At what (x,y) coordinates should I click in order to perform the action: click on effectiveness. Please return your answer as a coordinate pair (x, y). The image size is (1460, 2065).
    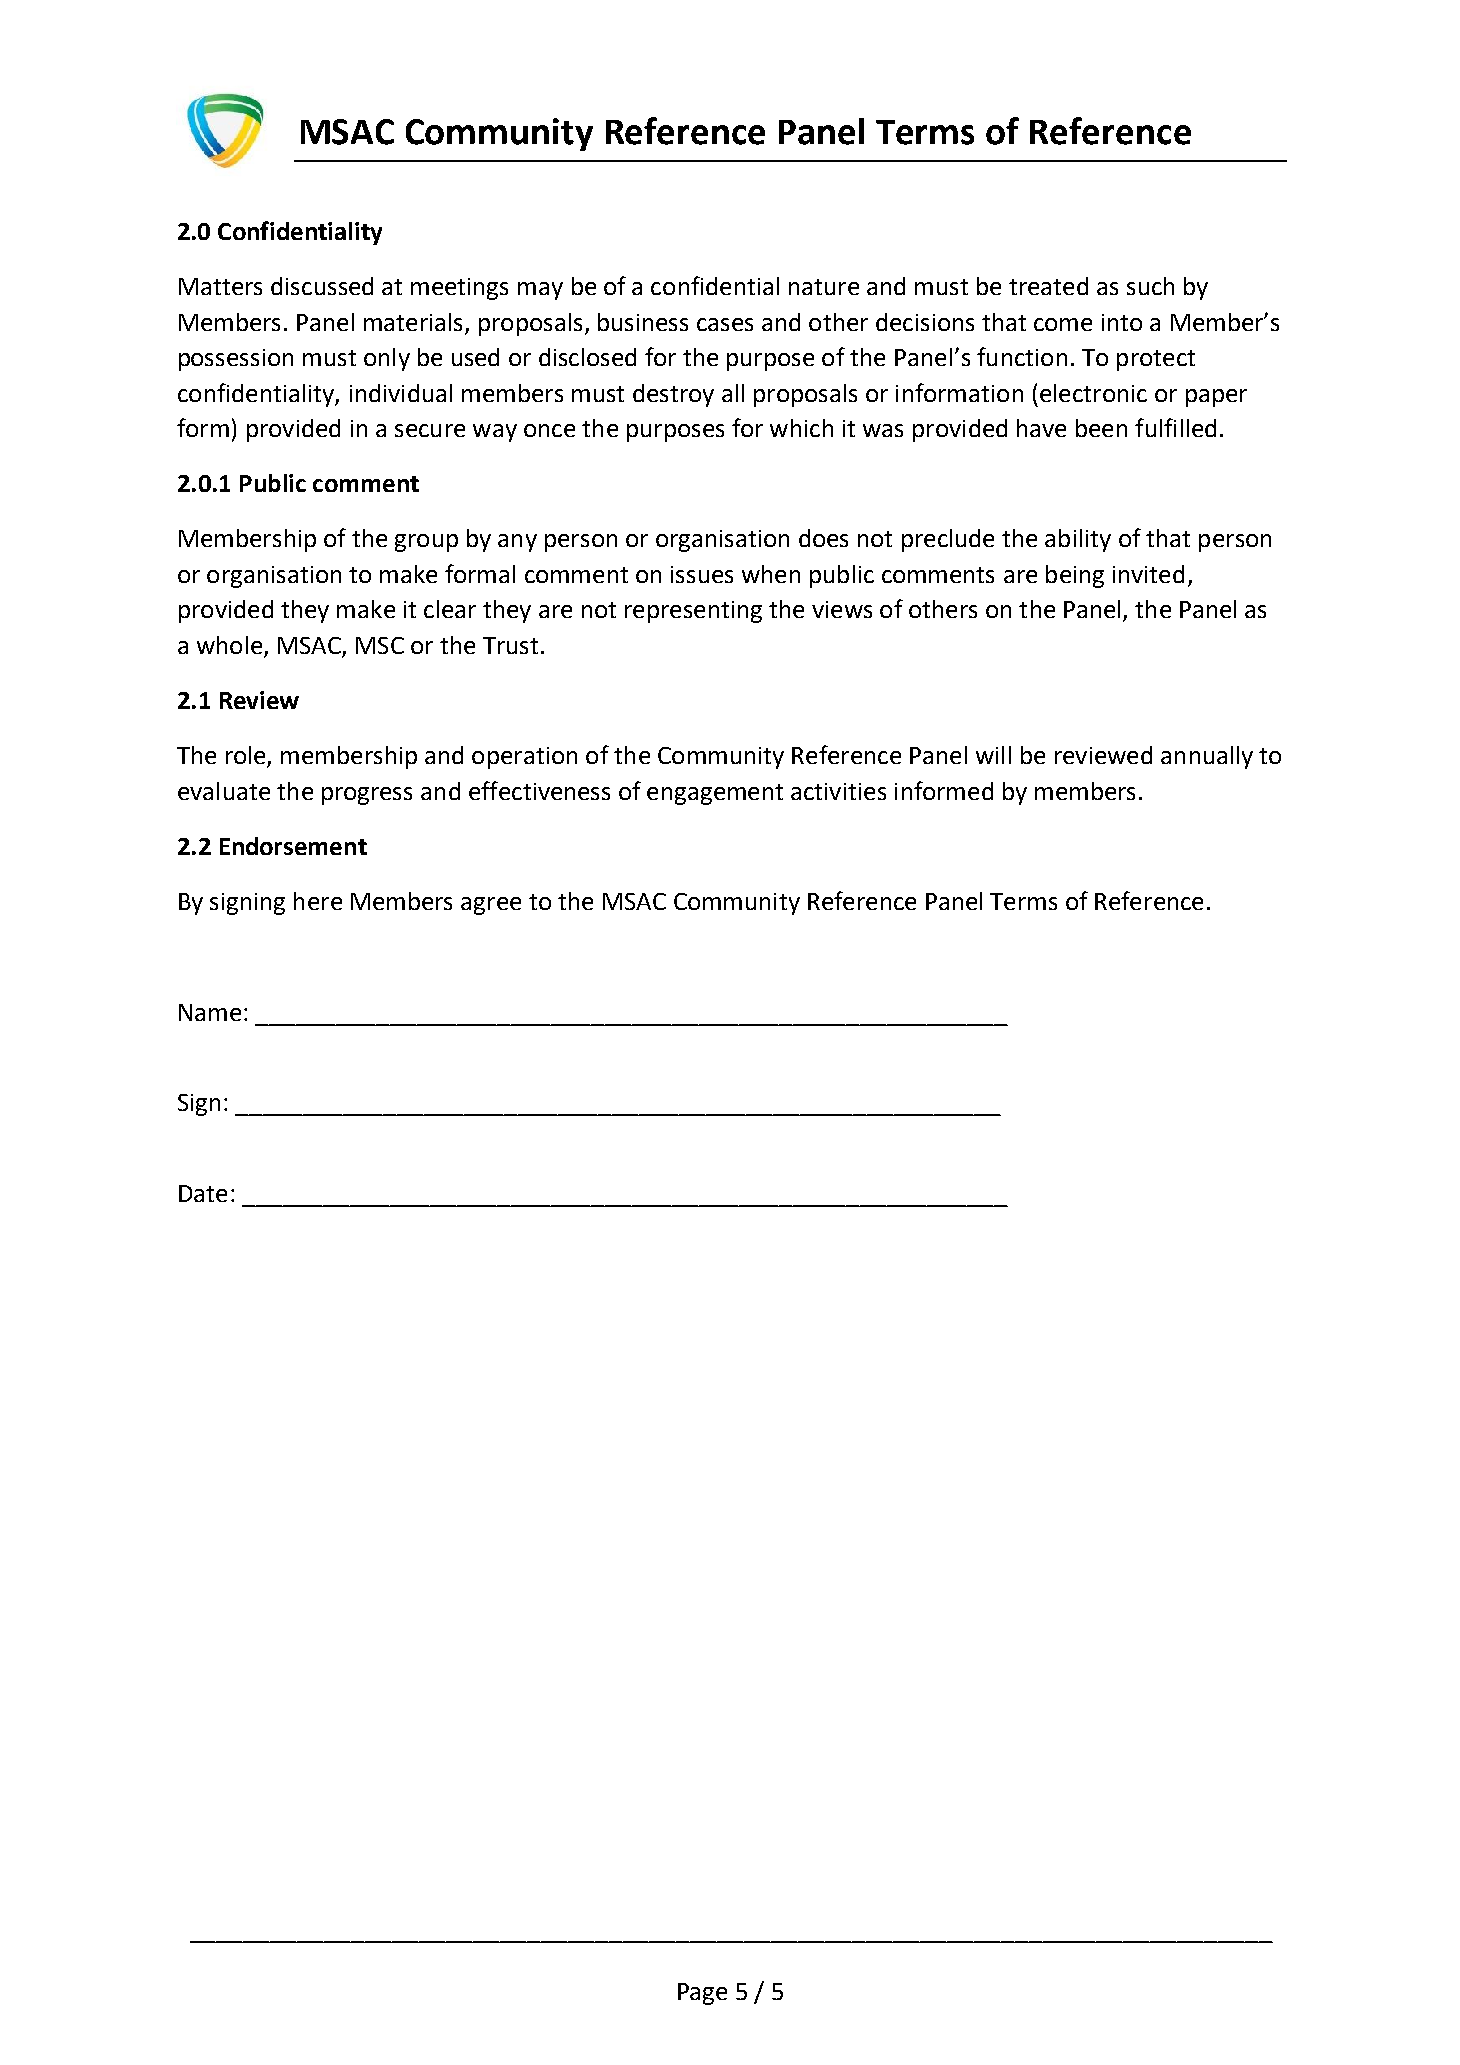
    Looking at the image, I should click on (539, 790).
